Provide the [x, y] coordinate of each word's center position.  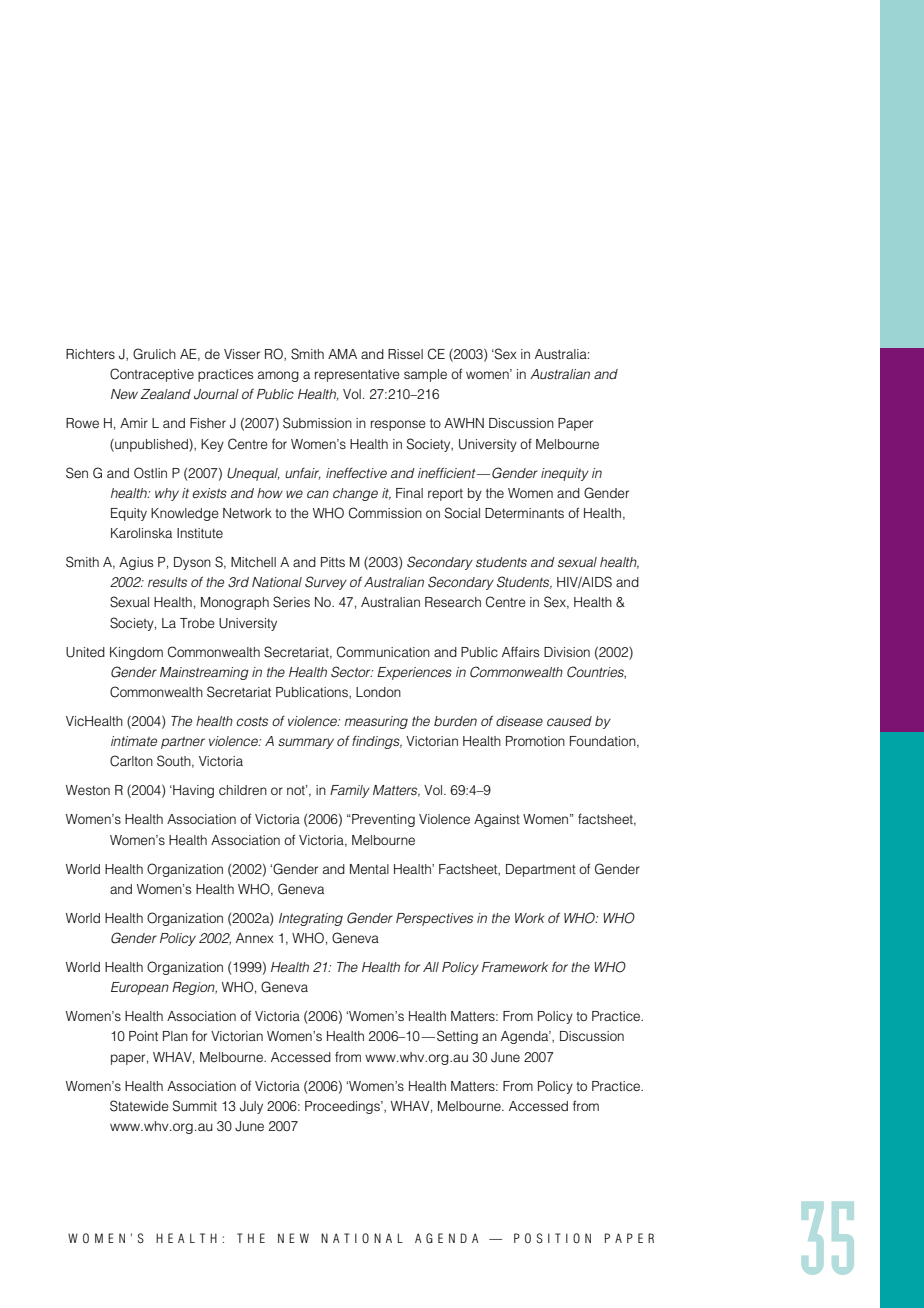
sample [425, 375]
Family [350, 791]
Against [497, 820]
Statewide [139, 1106]
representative [357, 375]
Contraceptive [152, 375]
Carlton [131, 761]
